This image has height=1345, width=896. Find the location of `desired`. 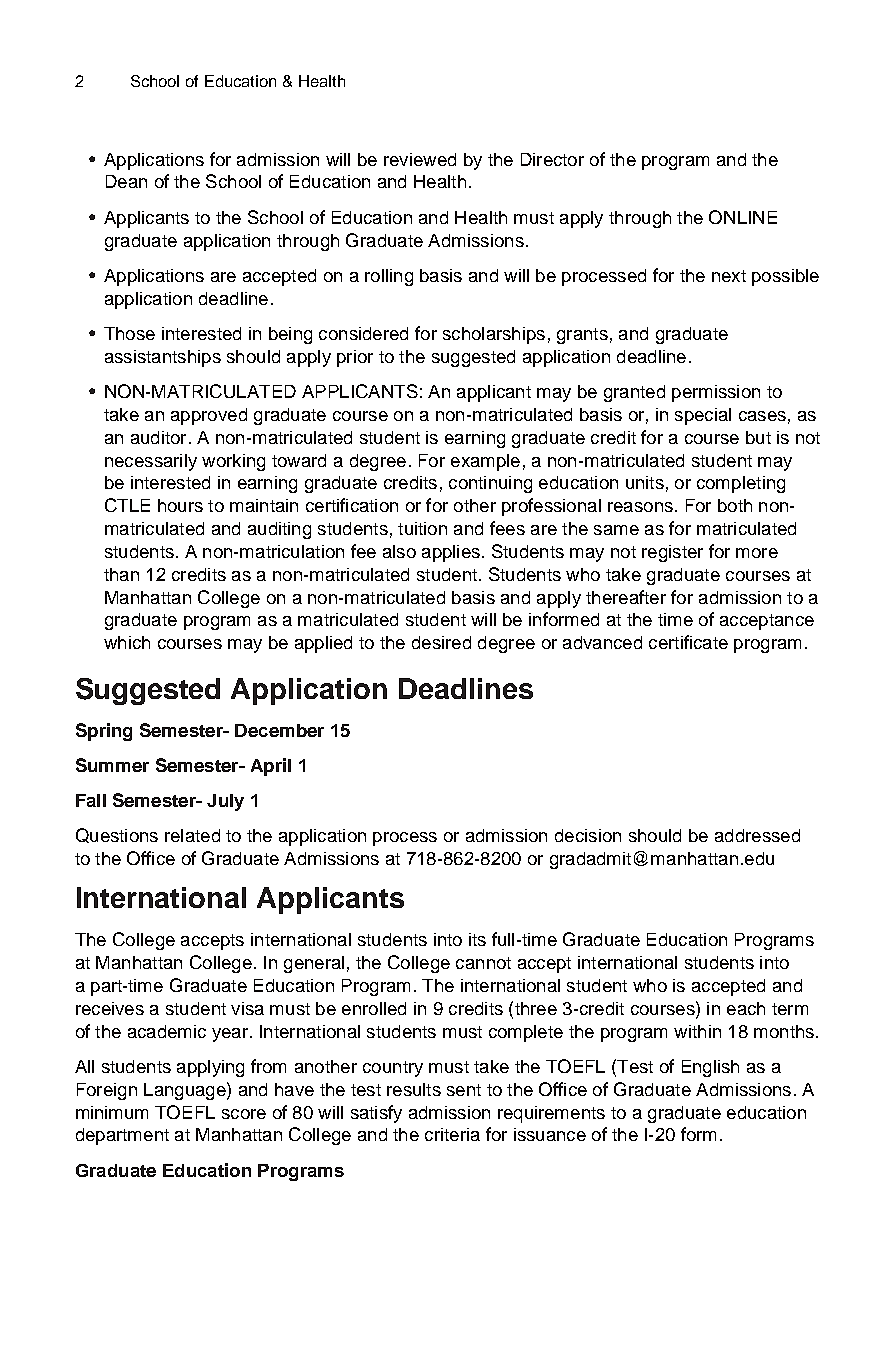

desired is located at coordinates (441, 642).
